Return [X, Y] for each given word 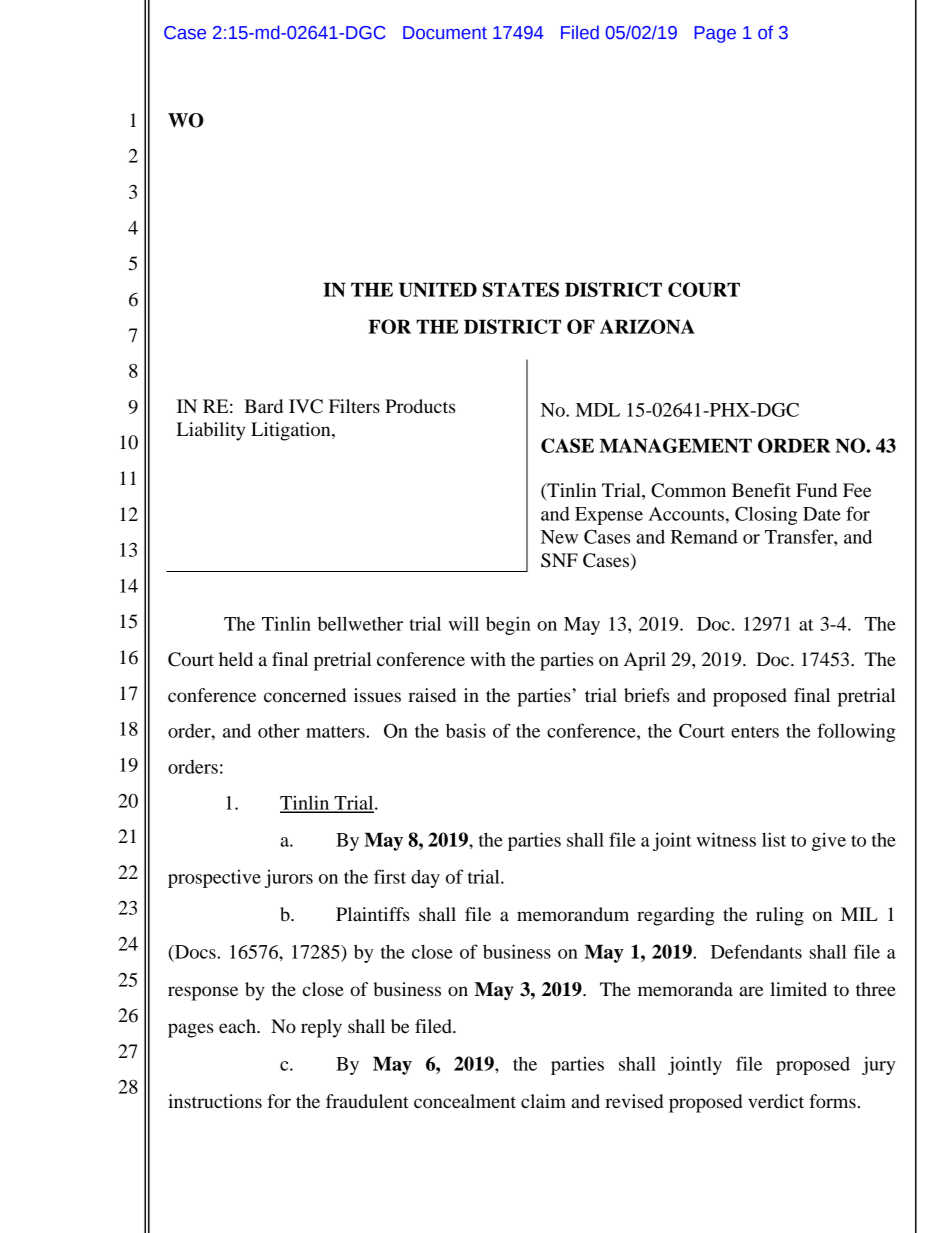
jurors [289, 878]
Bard [263, 406]
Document [445, 33]
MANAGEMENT [676, 445]
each [238, 1026]
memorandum [573, 914]
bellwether [360, 623]
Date [822, 514]
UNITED [438, 289]
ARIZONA [647, 326]
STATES [521, 289]
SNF [559, 560]
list [774, 839]
